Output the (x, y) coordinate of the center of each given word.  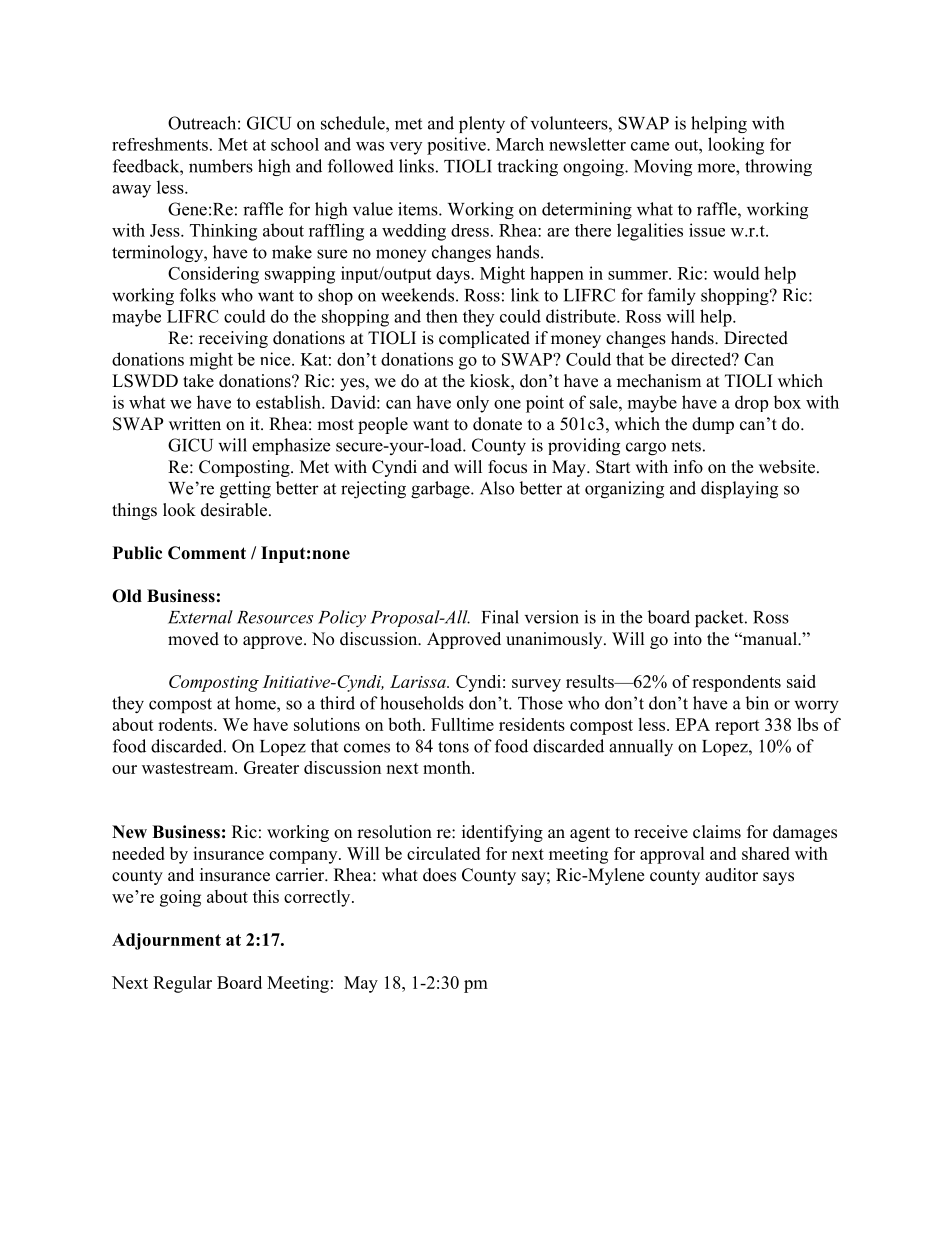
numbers (221, 166)
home (256, 703)
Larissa (419, 681)
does (439, 875)
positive (457, 146)
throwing (778, 167)
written (195, 424)
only (473, 404)
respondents (736, 683)
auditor (731, 875)
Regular (182, 984)
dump (713, 425)
